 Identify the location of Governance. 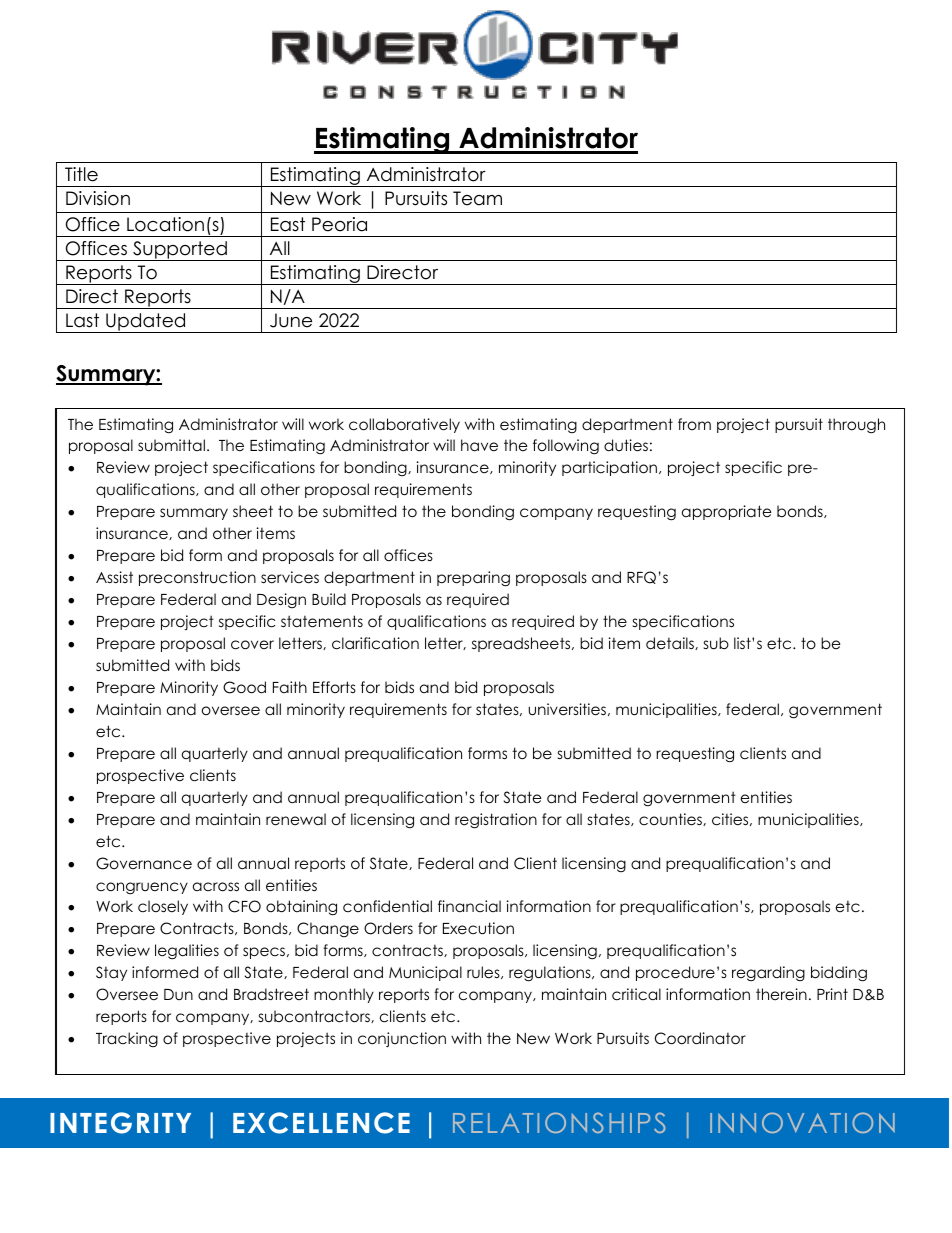
(144, 863).
